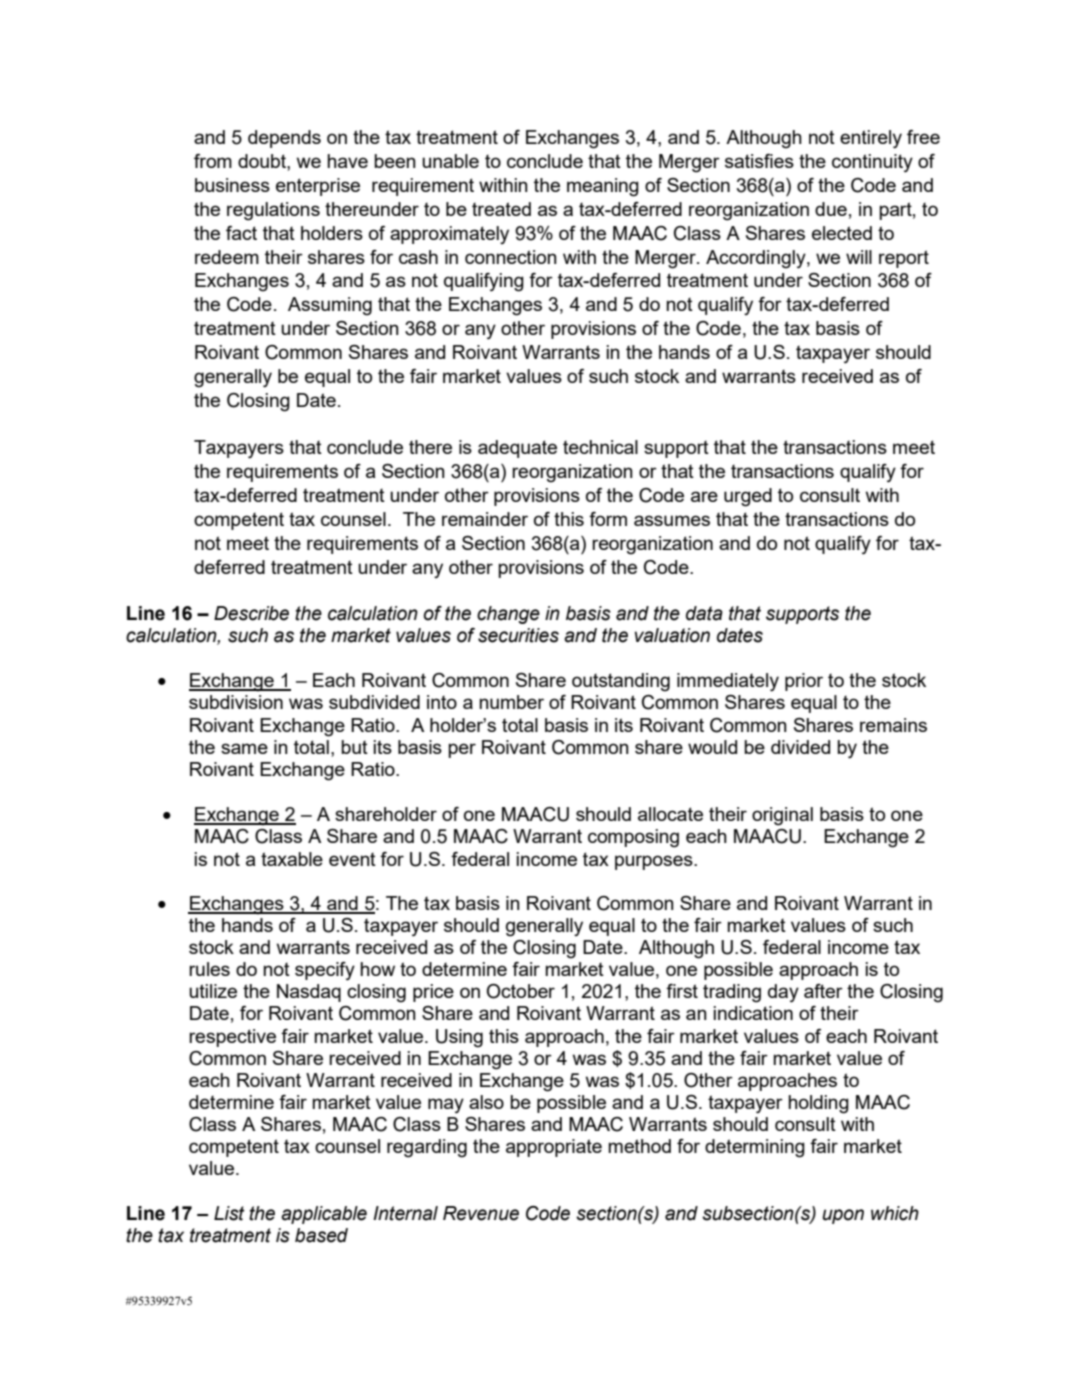 The height and width of the screenshot is (1385, 1070). I want to click on meaning, so click(603, 187).
